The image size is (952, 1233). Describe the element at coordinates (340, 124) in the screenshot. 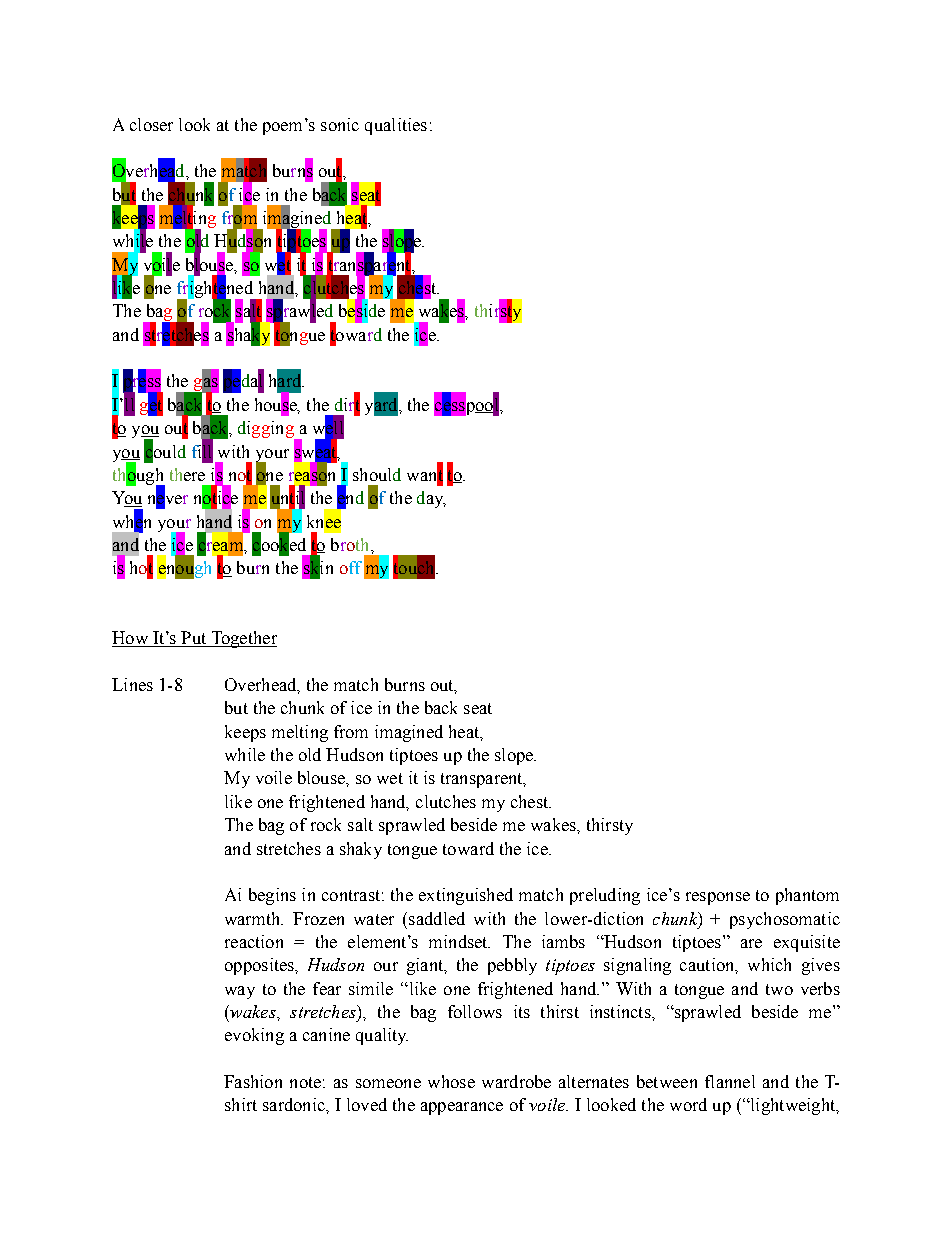

I see `sonic` at that location.
